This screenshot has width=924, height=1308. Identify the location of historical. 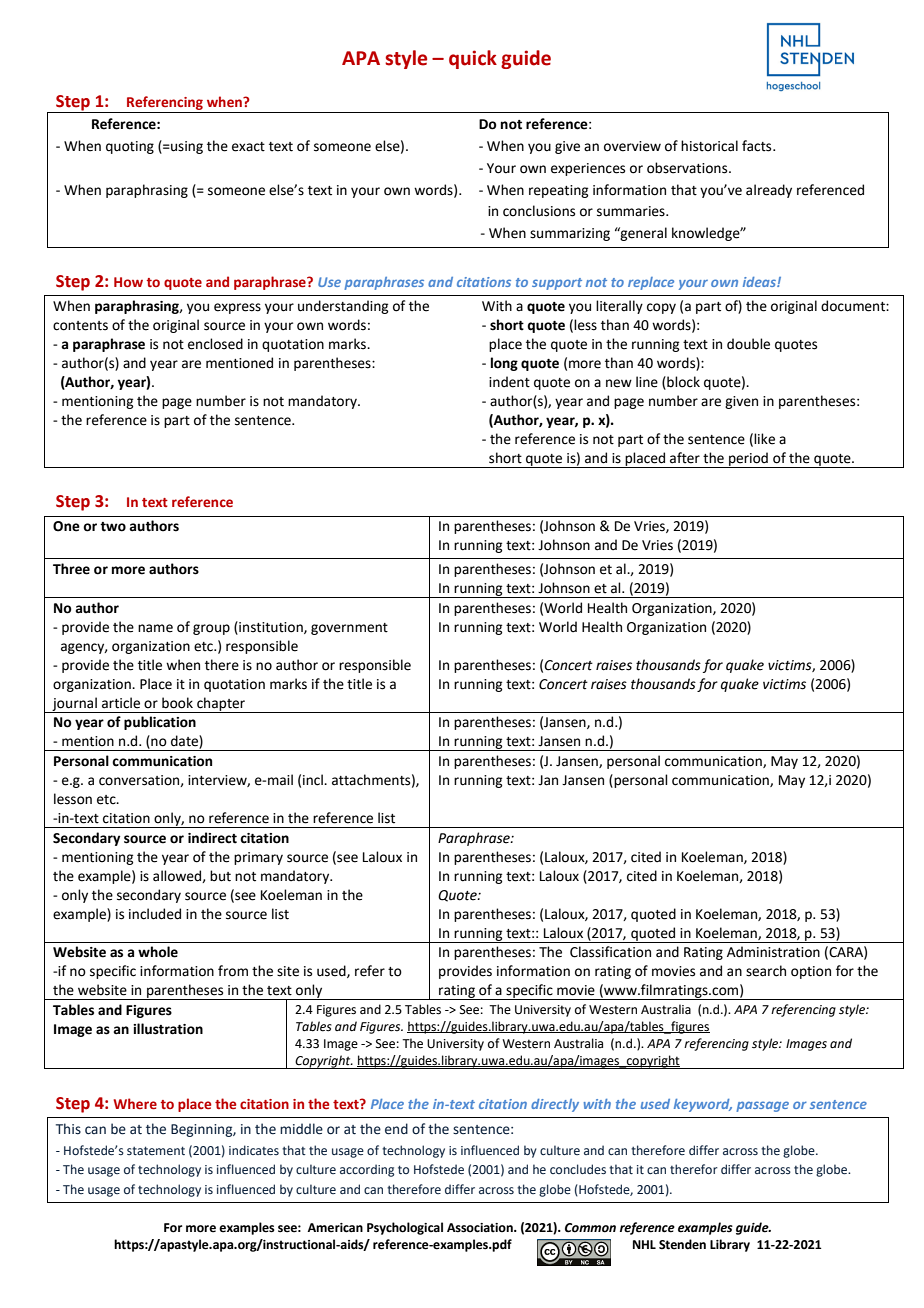
(709, 146).
